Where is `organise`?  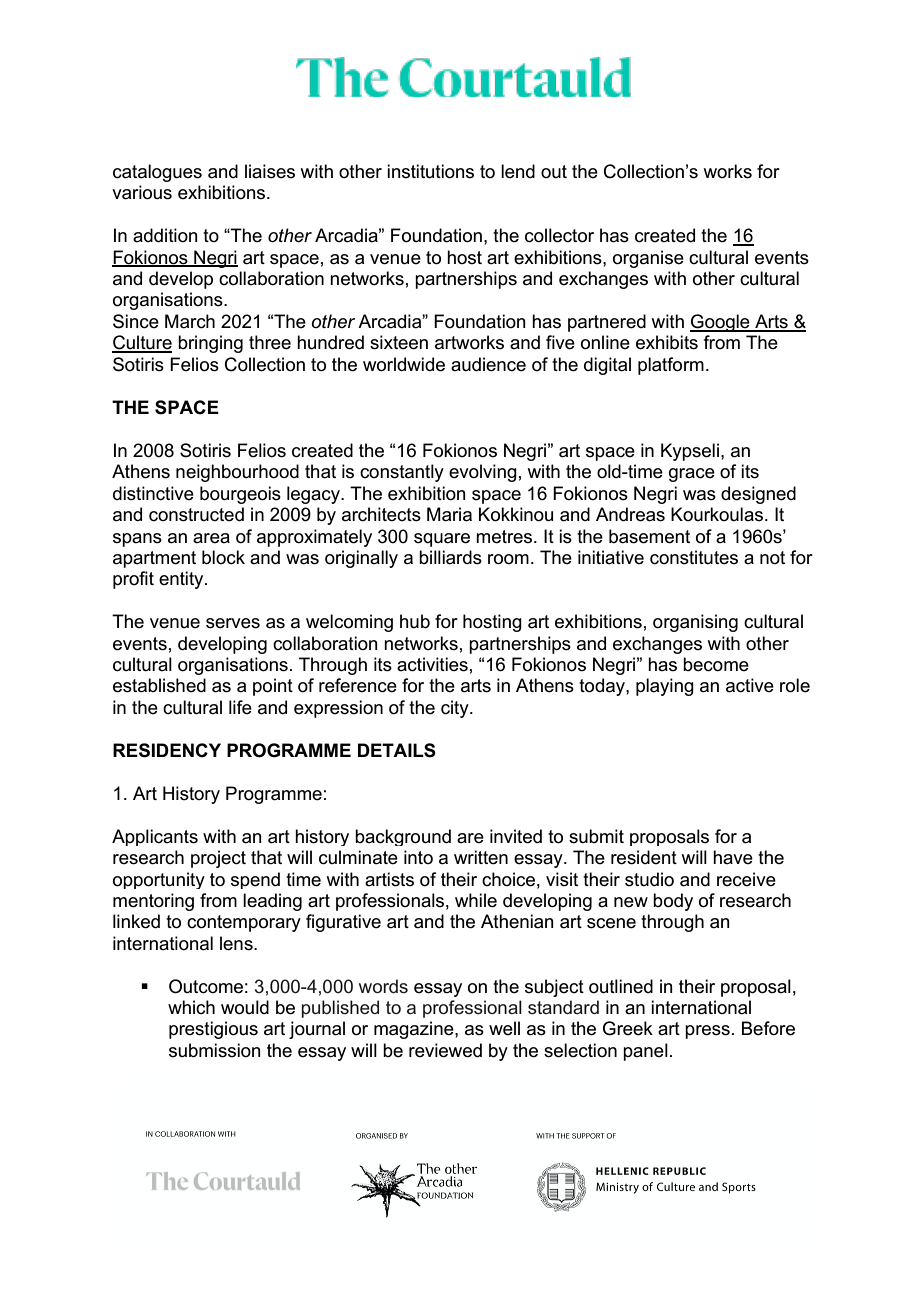 organise is located at coordinates (648, 259).
